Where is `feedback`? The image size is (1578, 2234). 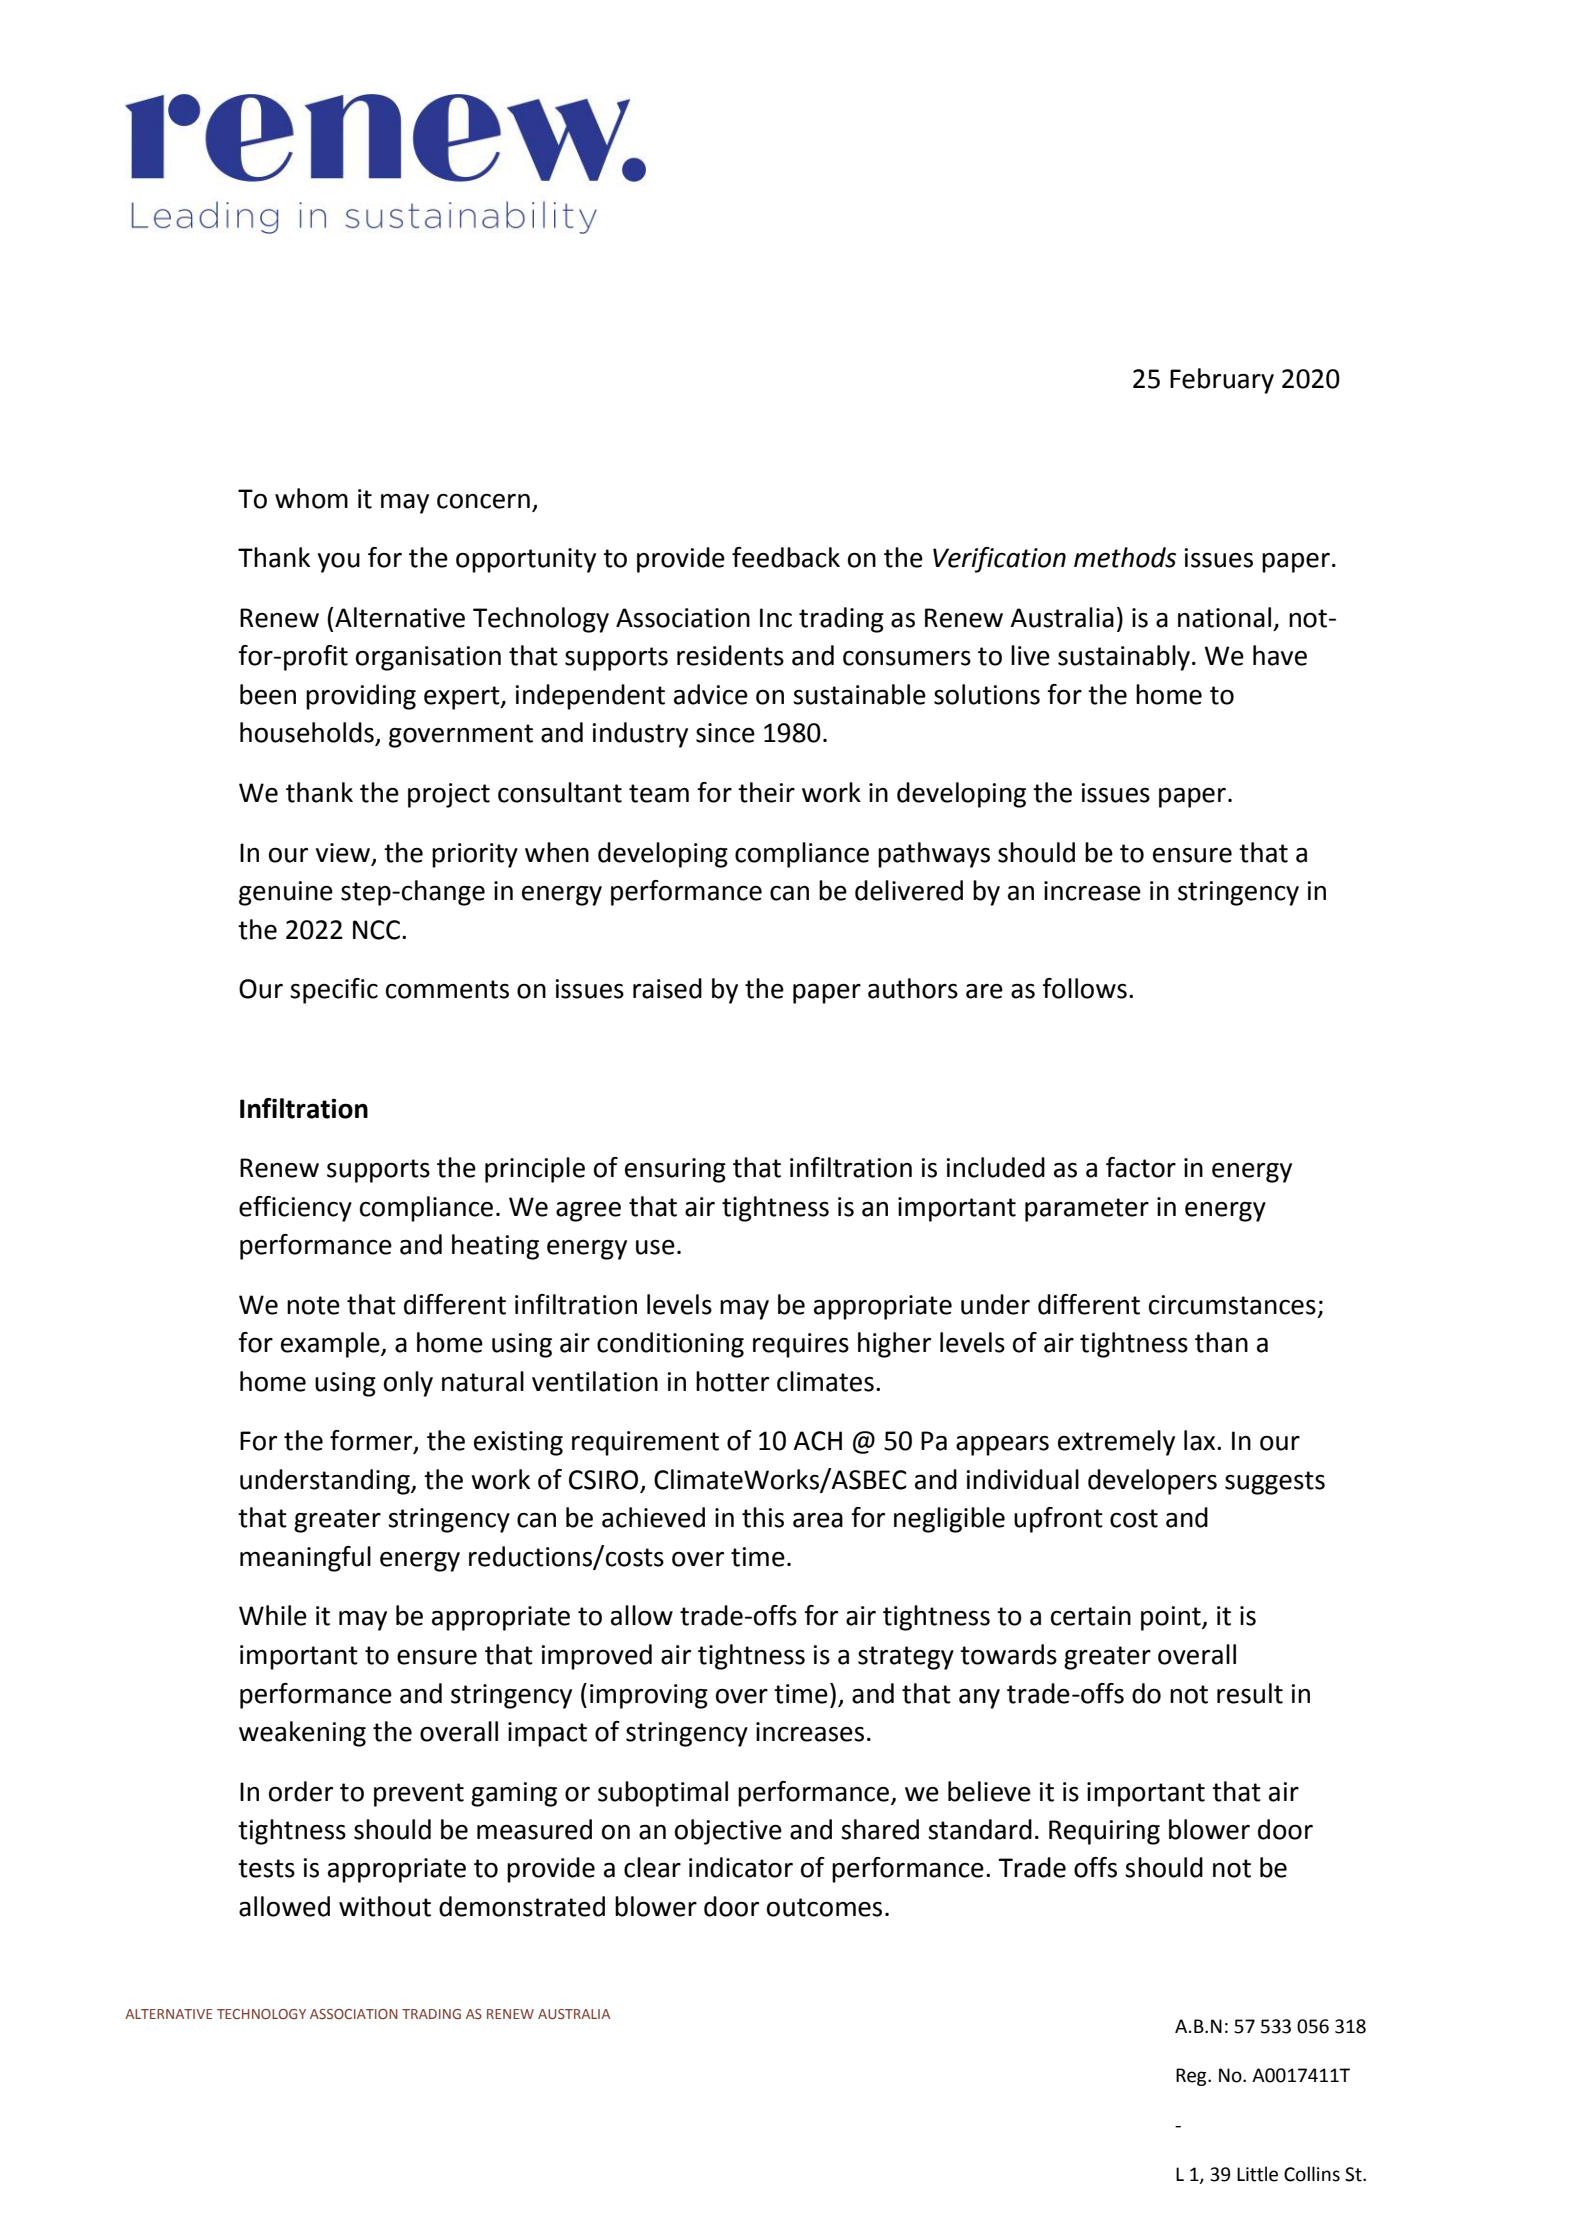 feedback is located at coordinates (786, 557).
